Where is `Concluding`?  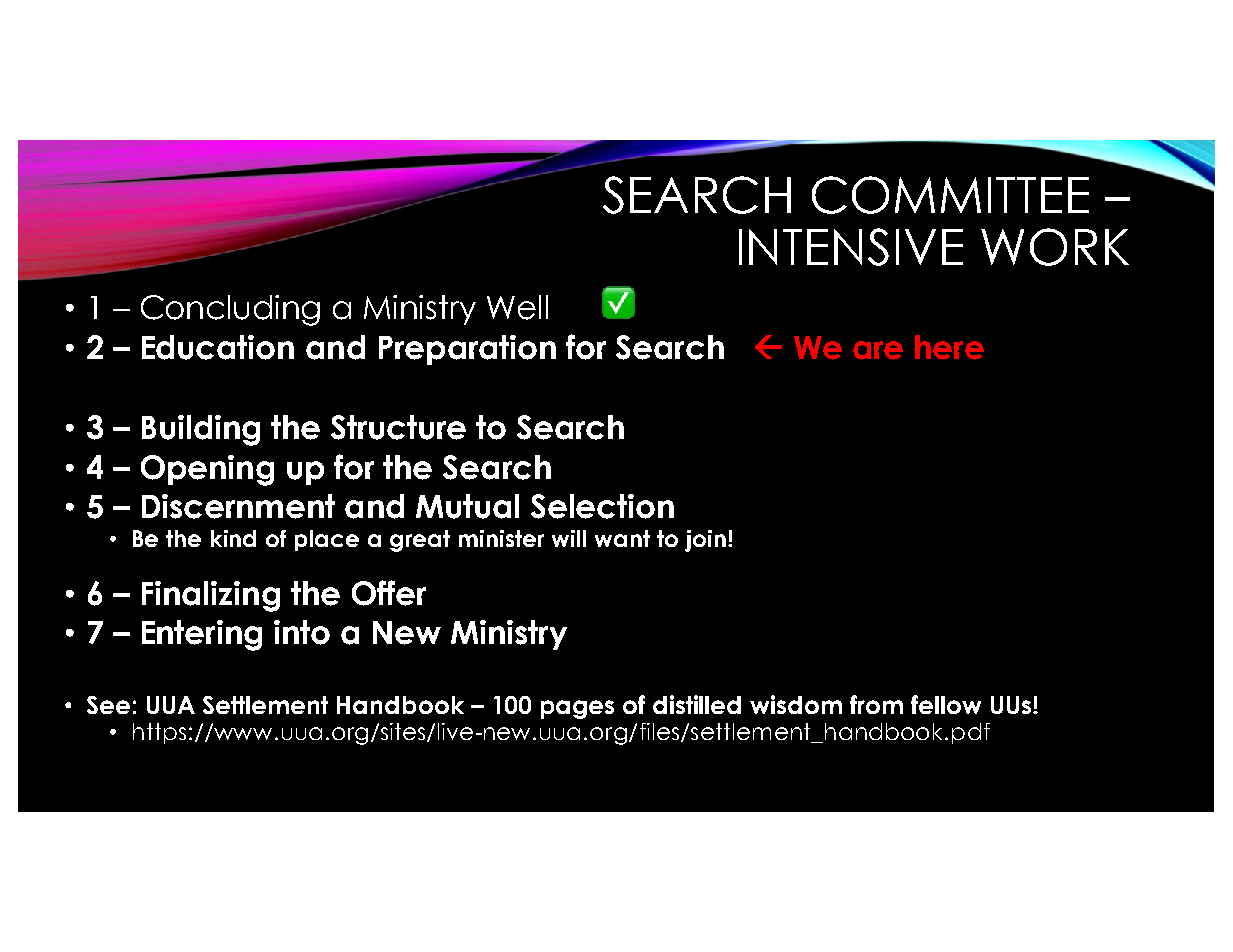
Concluding is located at coordinates (230, 310).
